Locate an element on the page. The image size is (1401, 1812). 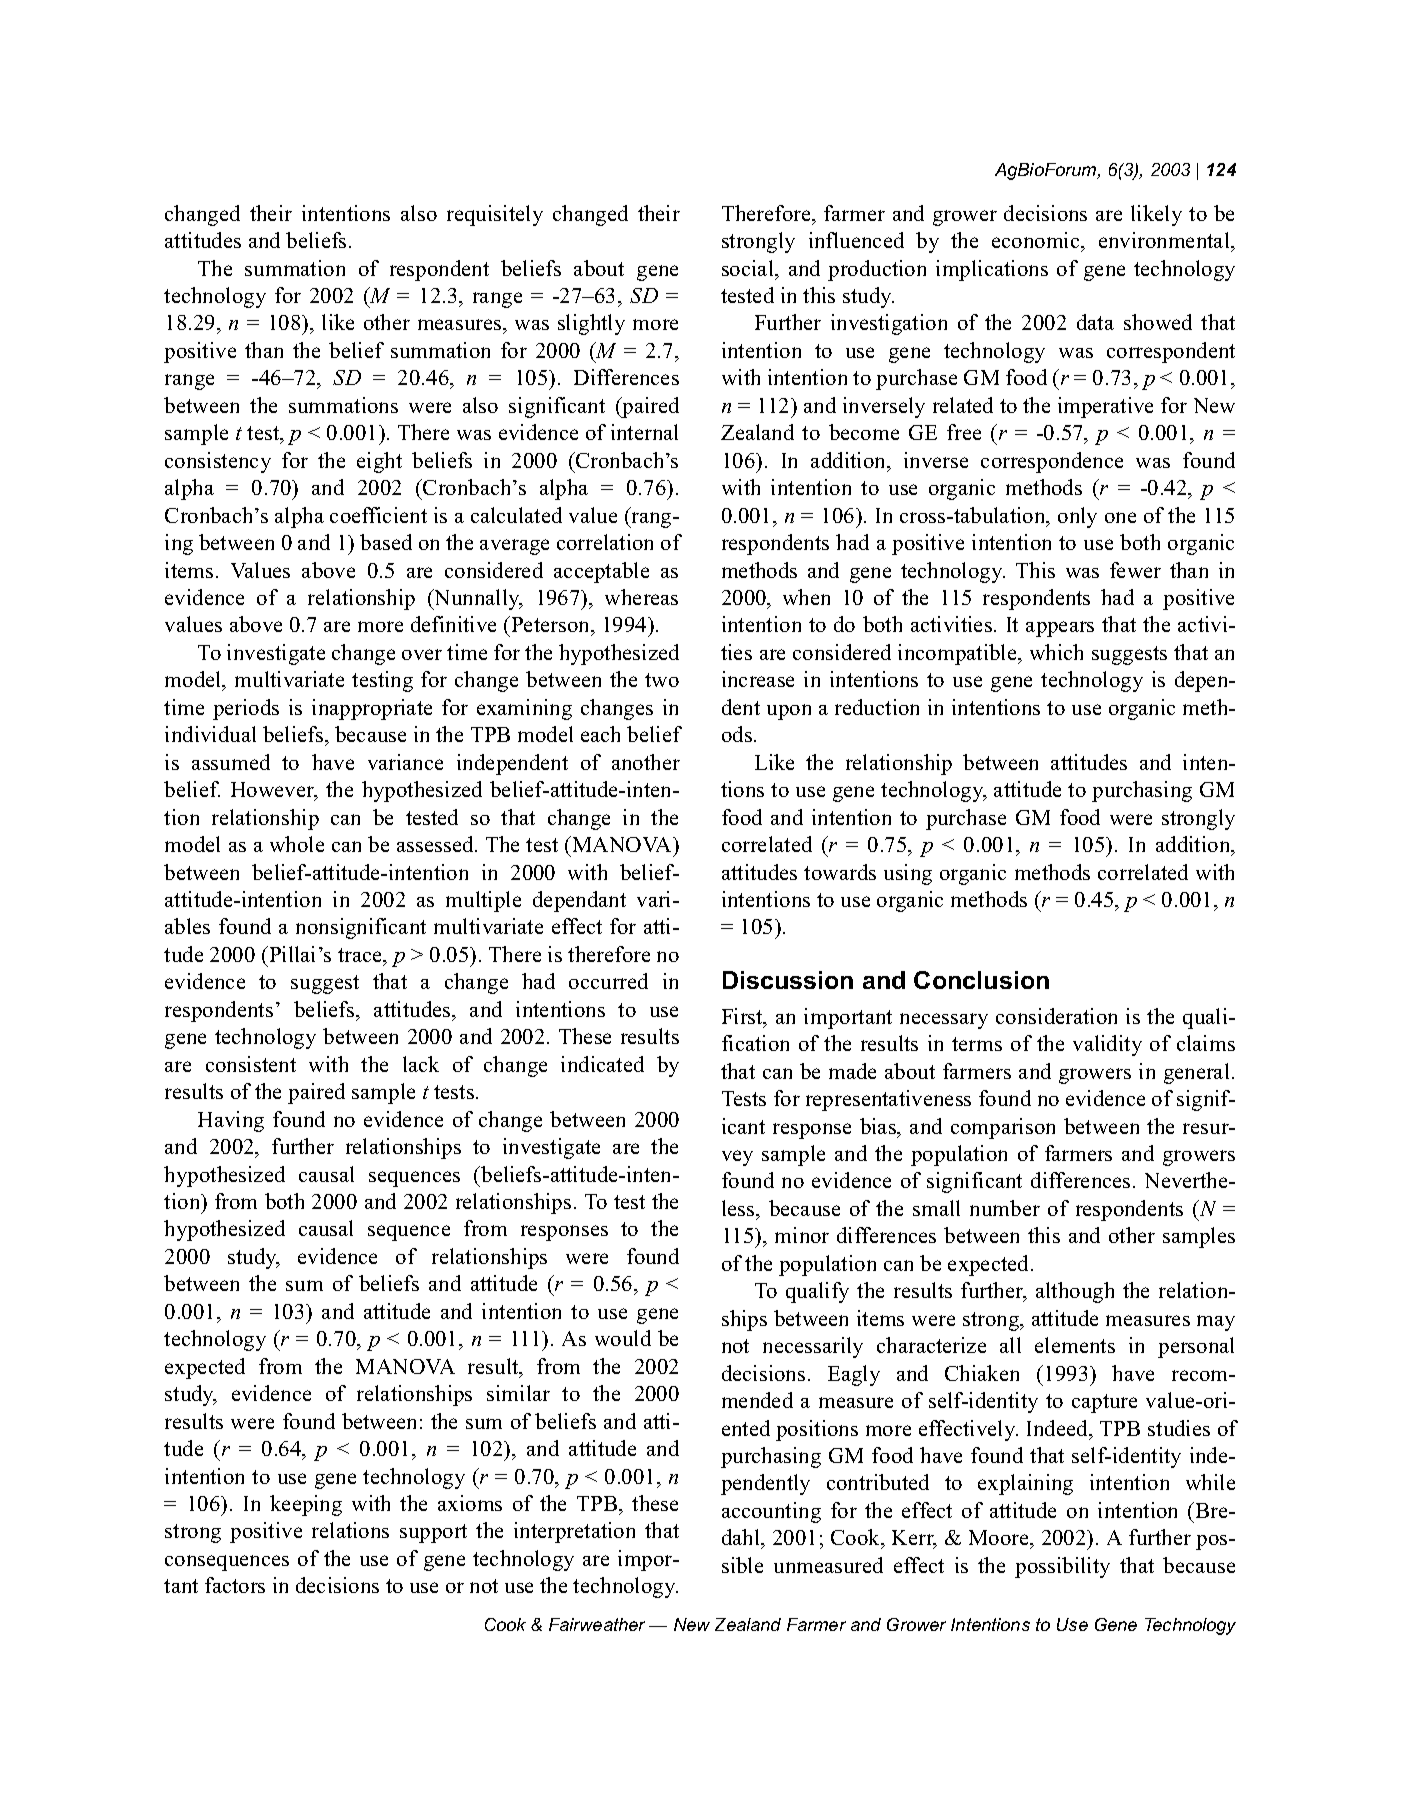
trace is located at coordinates (361, 955).
